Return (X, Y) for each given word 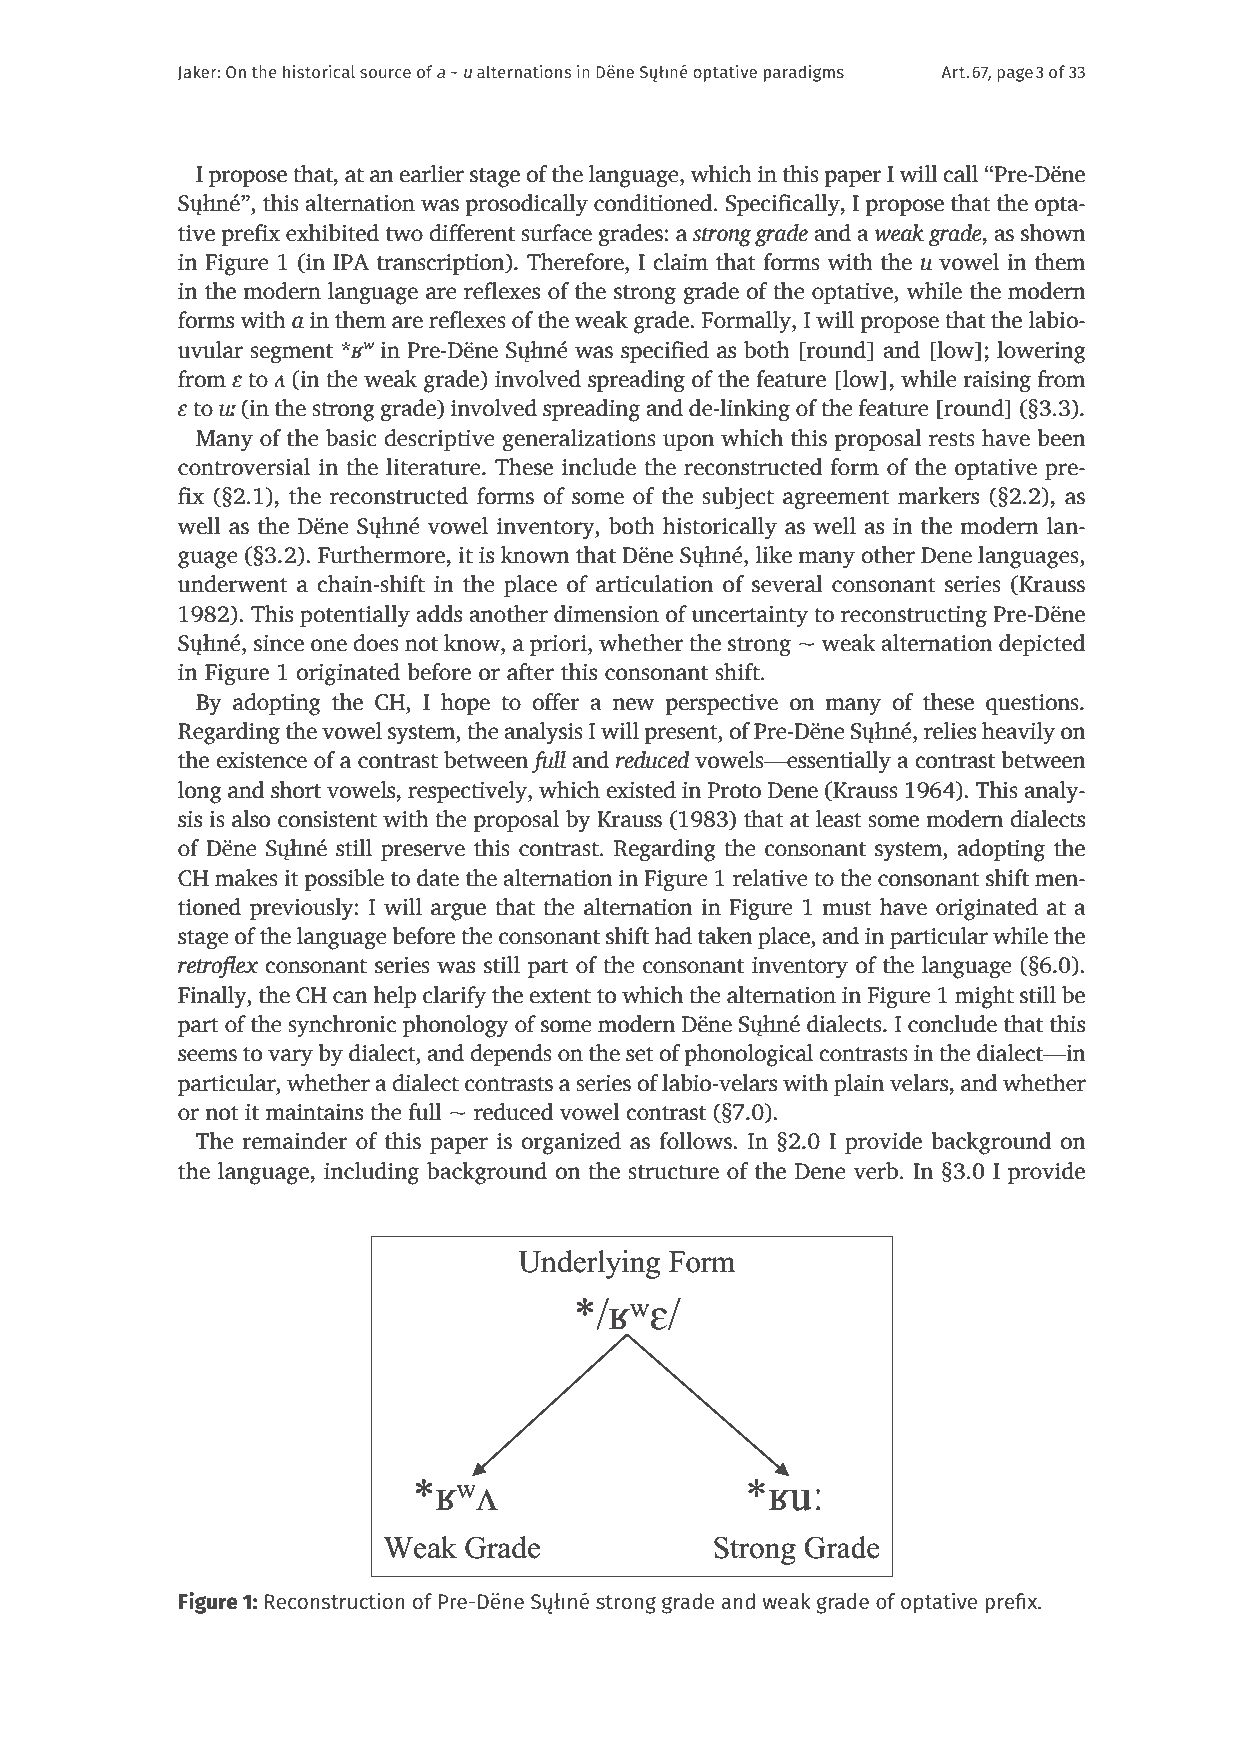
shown (1053, 233)
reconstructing (914, 617)
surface (556, 233)
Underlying (589, 1264)
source (385, 73)
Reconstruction (335, 1601)
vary (290, 1058)
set (640, 1054)
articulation (654, 584)
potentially (355, 616)
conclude (952, 1024)
